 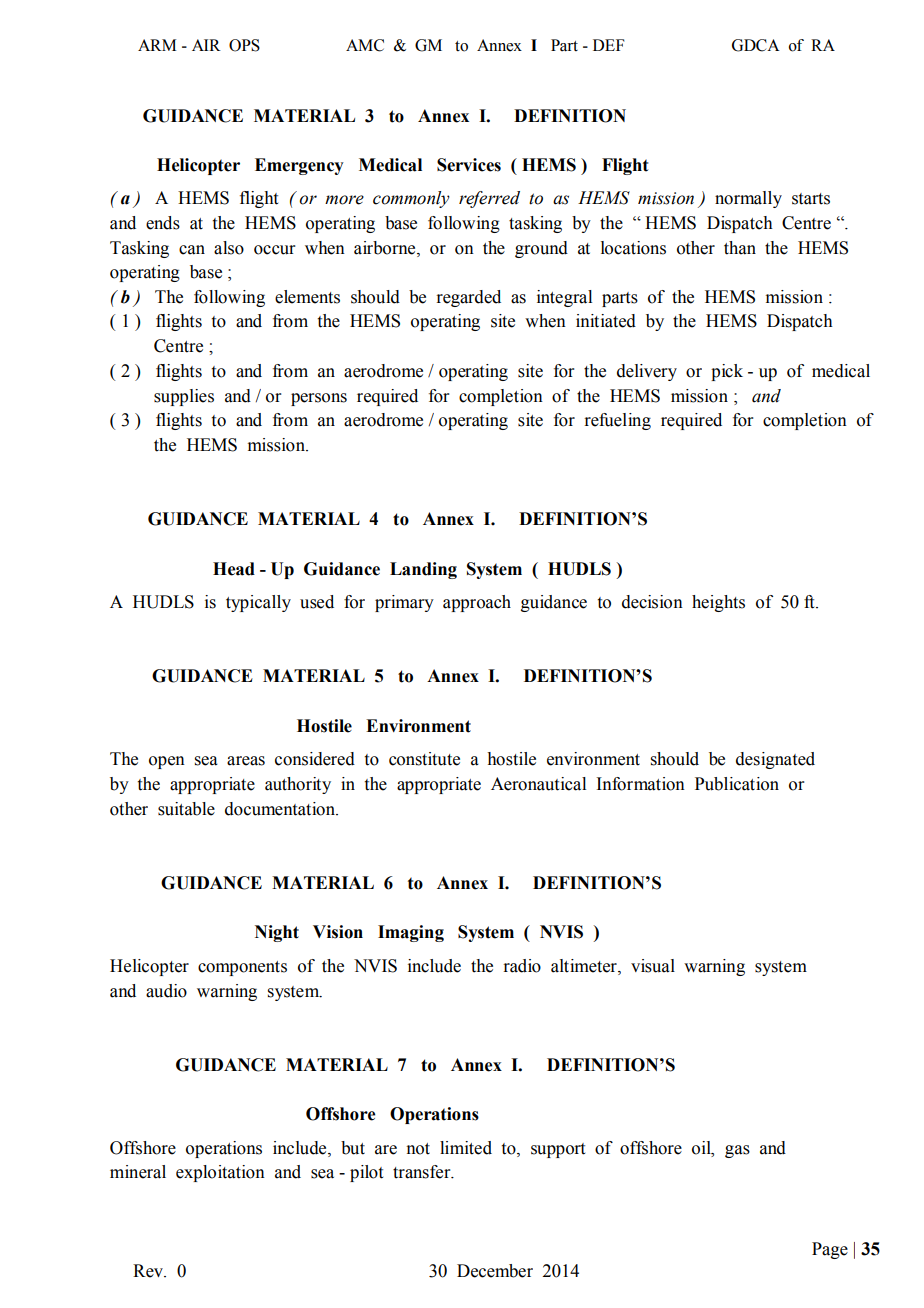 What do you see at coordinates (469, 165) in the document?
I see `Services` at bounding box center [469, 165].
